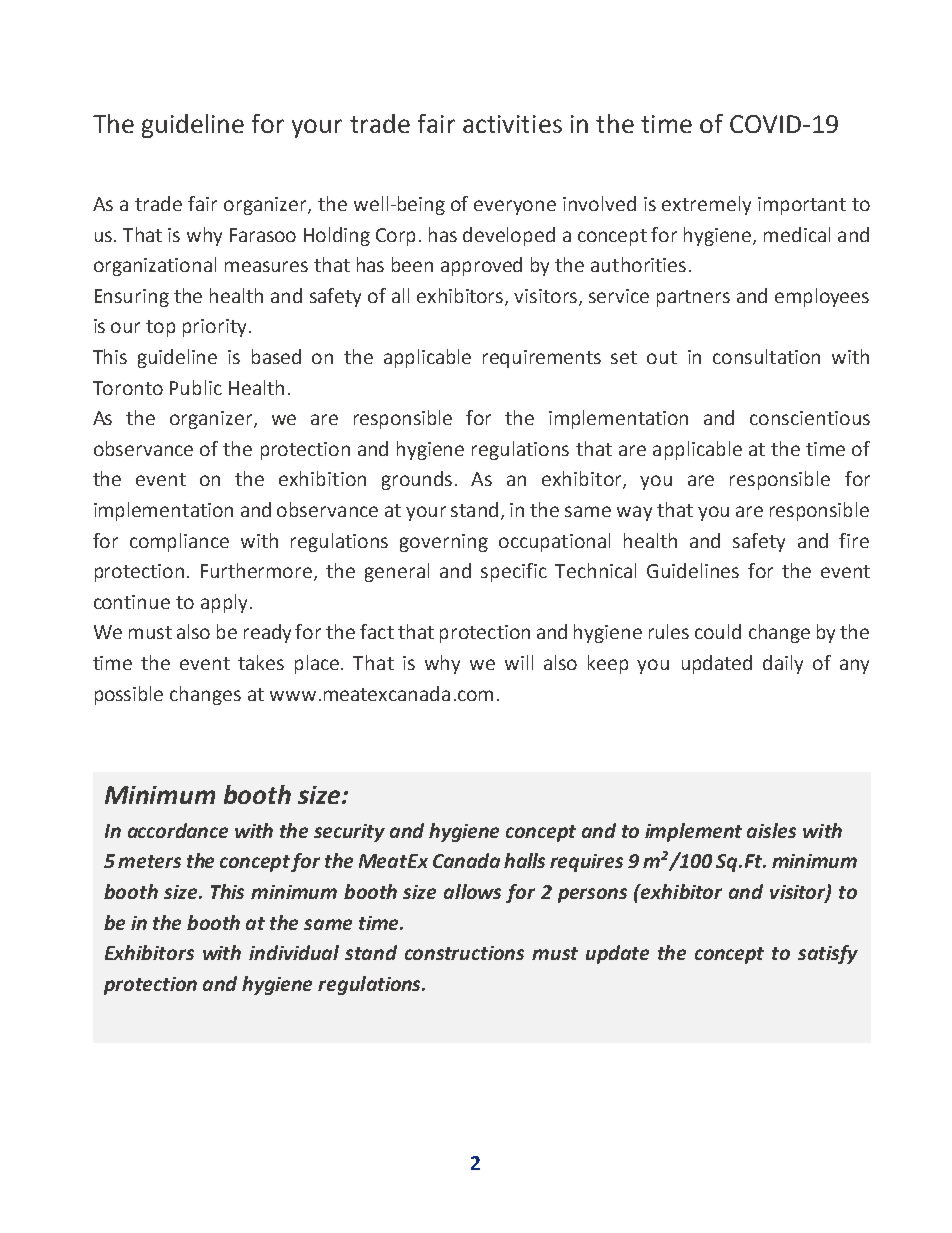  Describe the element at coordinates (464, 953) in the screenshot. I see `constructions` at that location.
